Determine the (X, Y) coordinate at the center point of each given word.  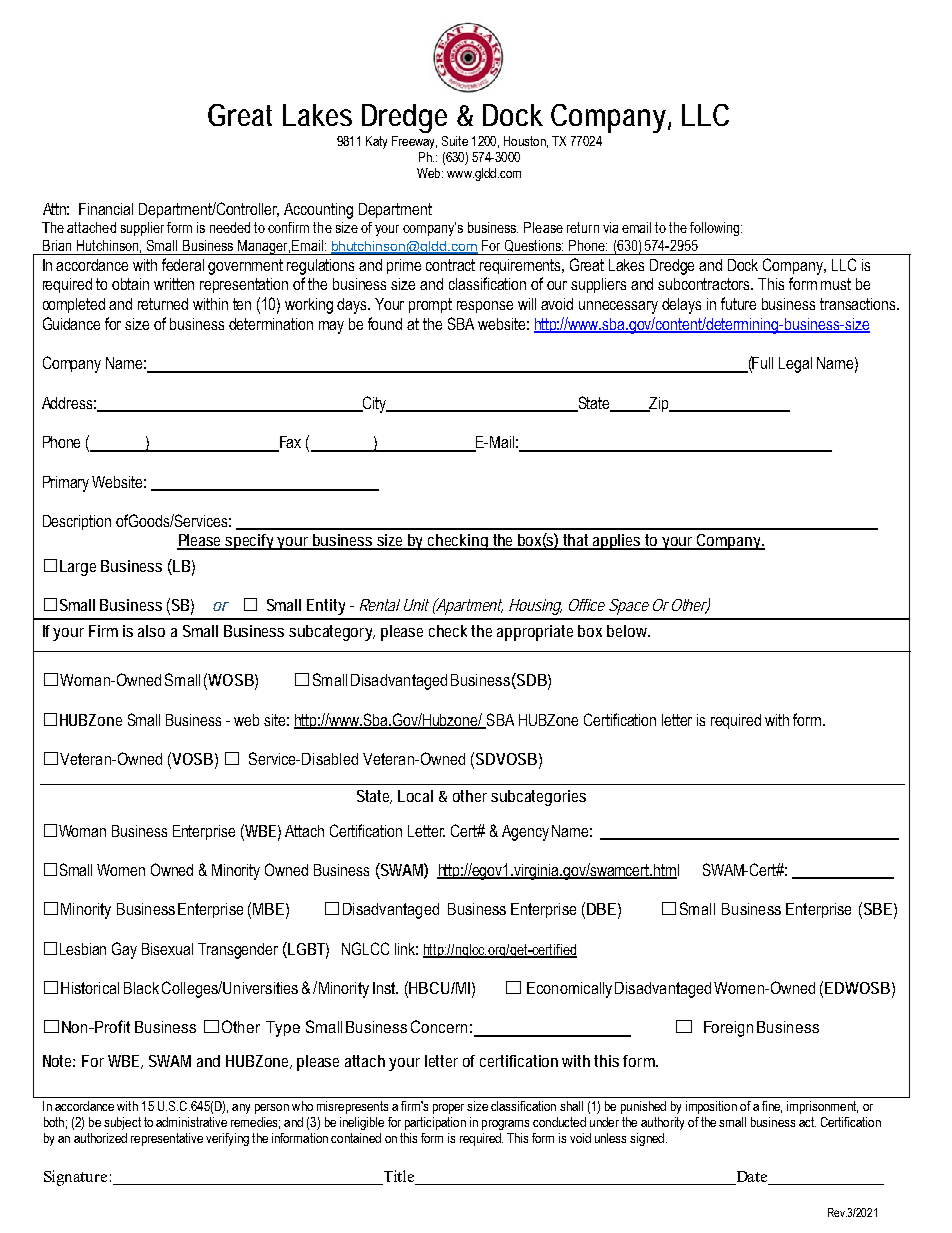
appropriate (535, 633)
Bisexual (167, 949)
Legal (795, 365)
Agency (525, 833)
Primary (66, 484)
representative (167, 1139)
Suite (455, 141)
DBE (601, 909)
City (374, 404)
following (716, 229)
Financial (106, 209)
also (151, 631)
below (628, 631)
